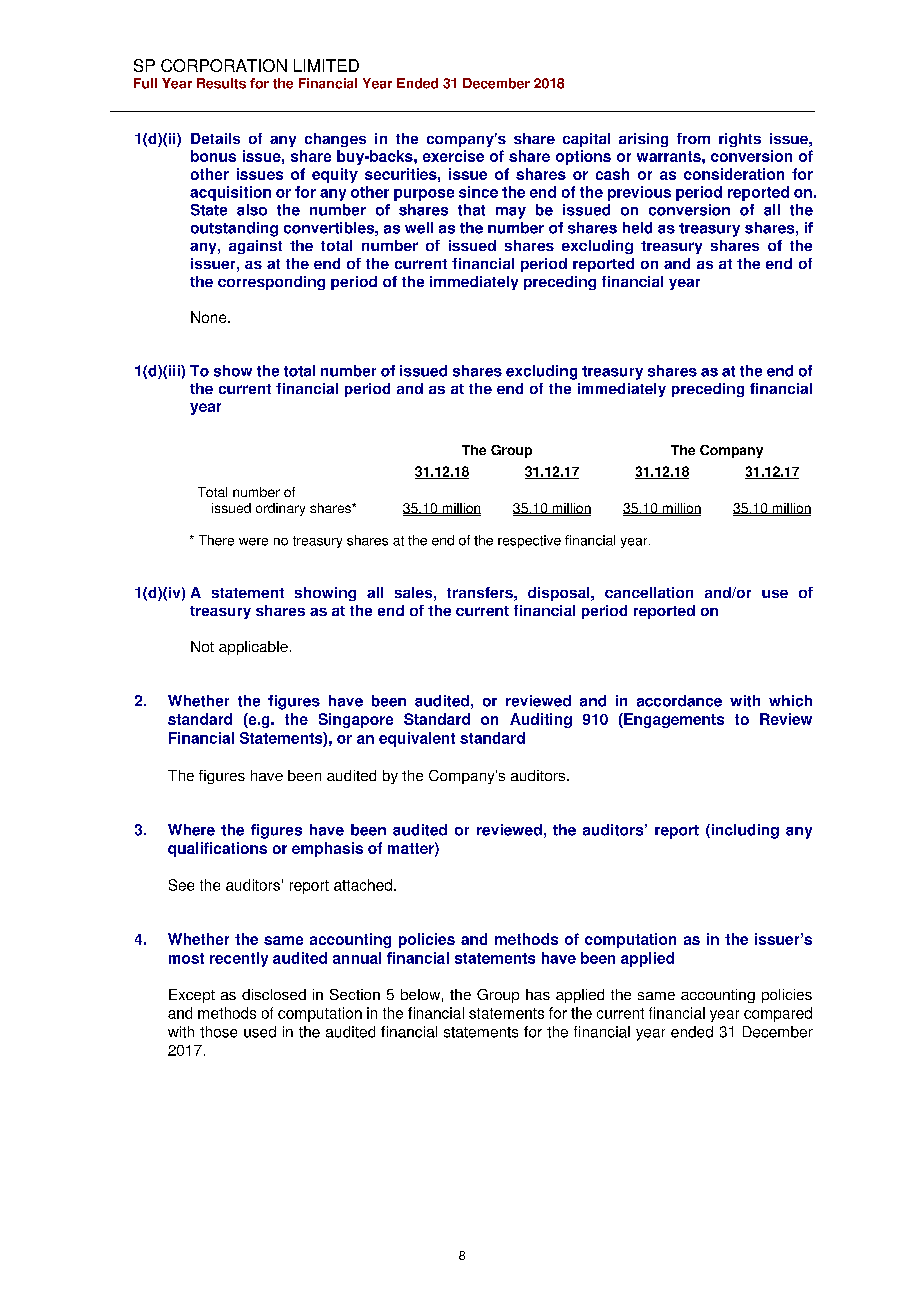 This screenshot has width=924, height=1308. I want to click on equivalent, so click(417, 739).
